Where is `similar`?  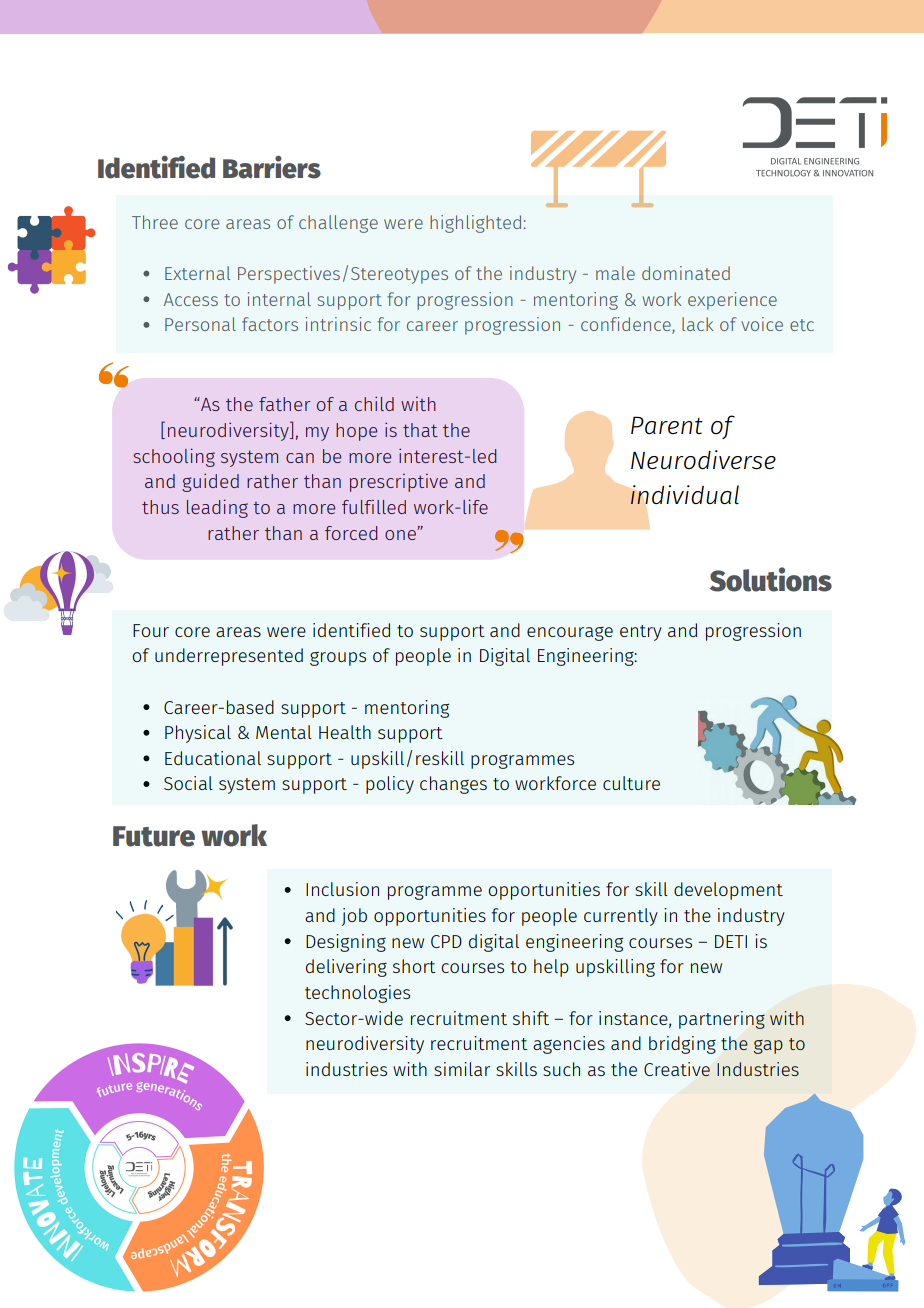 similar is located at coordinates (462, 1069).
